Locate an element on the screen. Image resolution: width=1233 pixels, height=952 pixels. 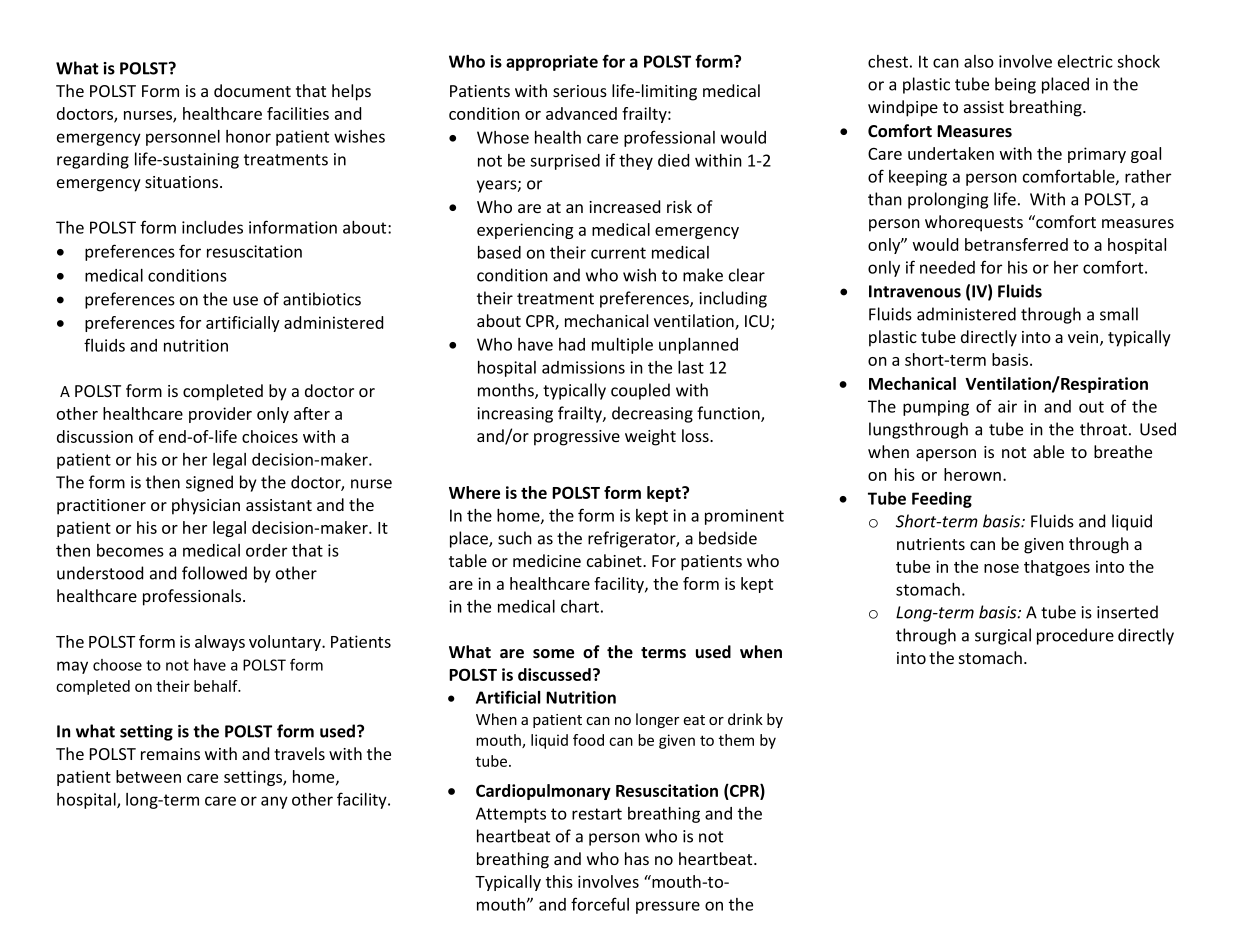
any is located at coordinates (274, 802).
